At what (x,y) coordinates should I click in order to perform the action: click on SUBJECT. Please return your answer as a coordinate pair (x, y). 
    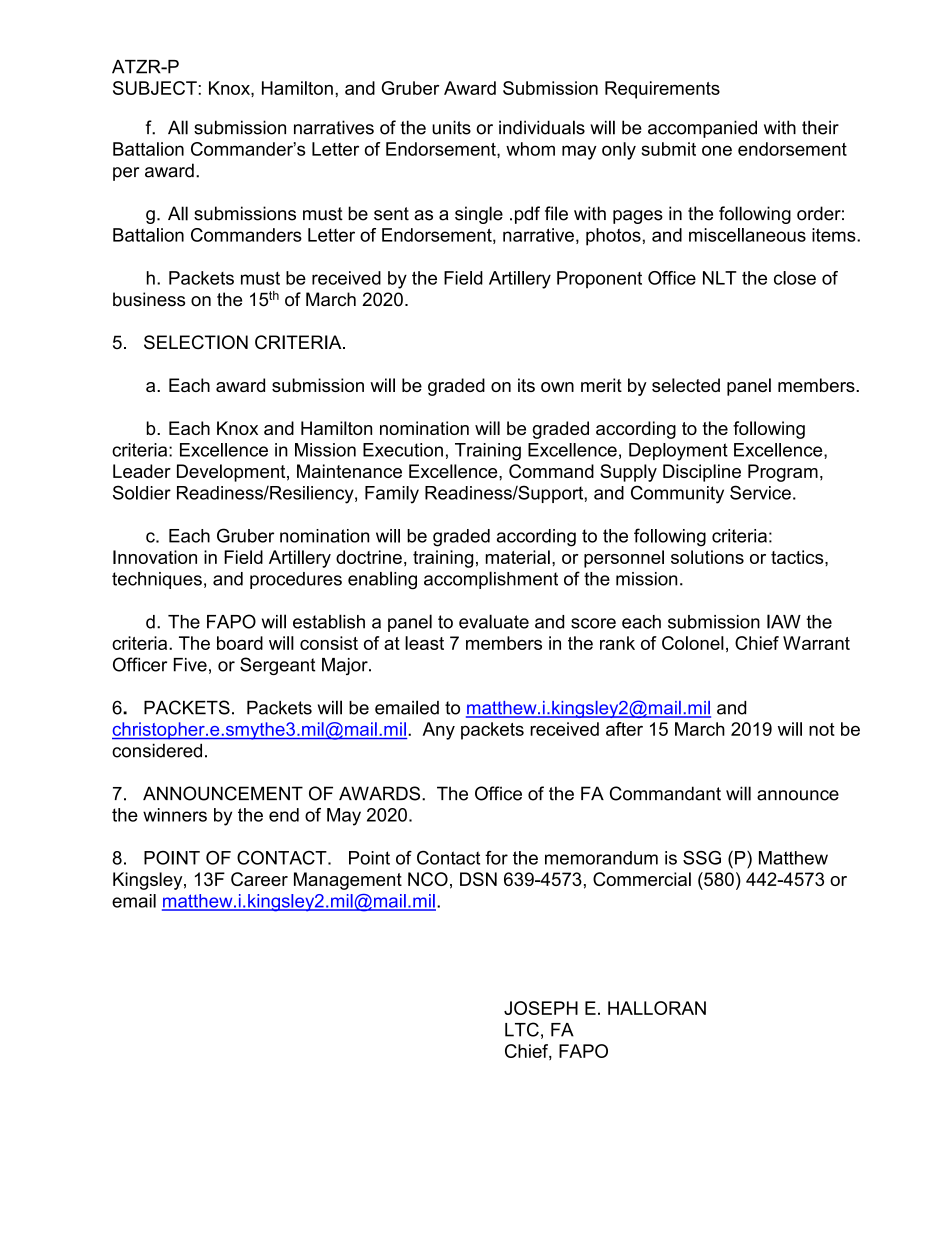
    Looking at the image, I should click on (156, 88).
